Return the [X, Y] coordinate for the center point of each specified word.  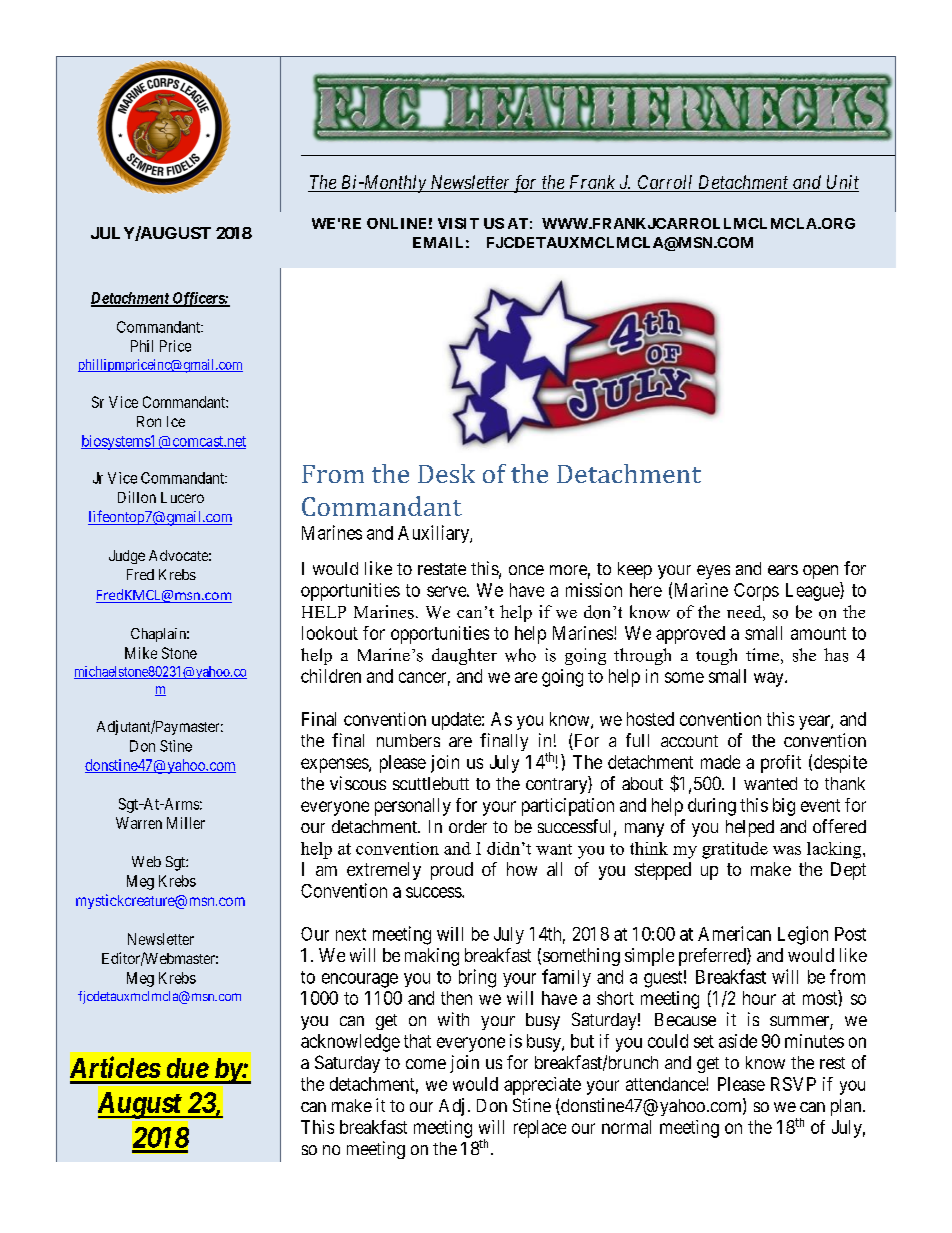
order [468, 826]
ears [783, 570]
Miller [186, 823]
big [784, 807]
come [426, 1064]
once [526, 570]
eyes [713, 572]
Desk [446, 473]
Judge [127, 557]
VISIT [458, 223]
